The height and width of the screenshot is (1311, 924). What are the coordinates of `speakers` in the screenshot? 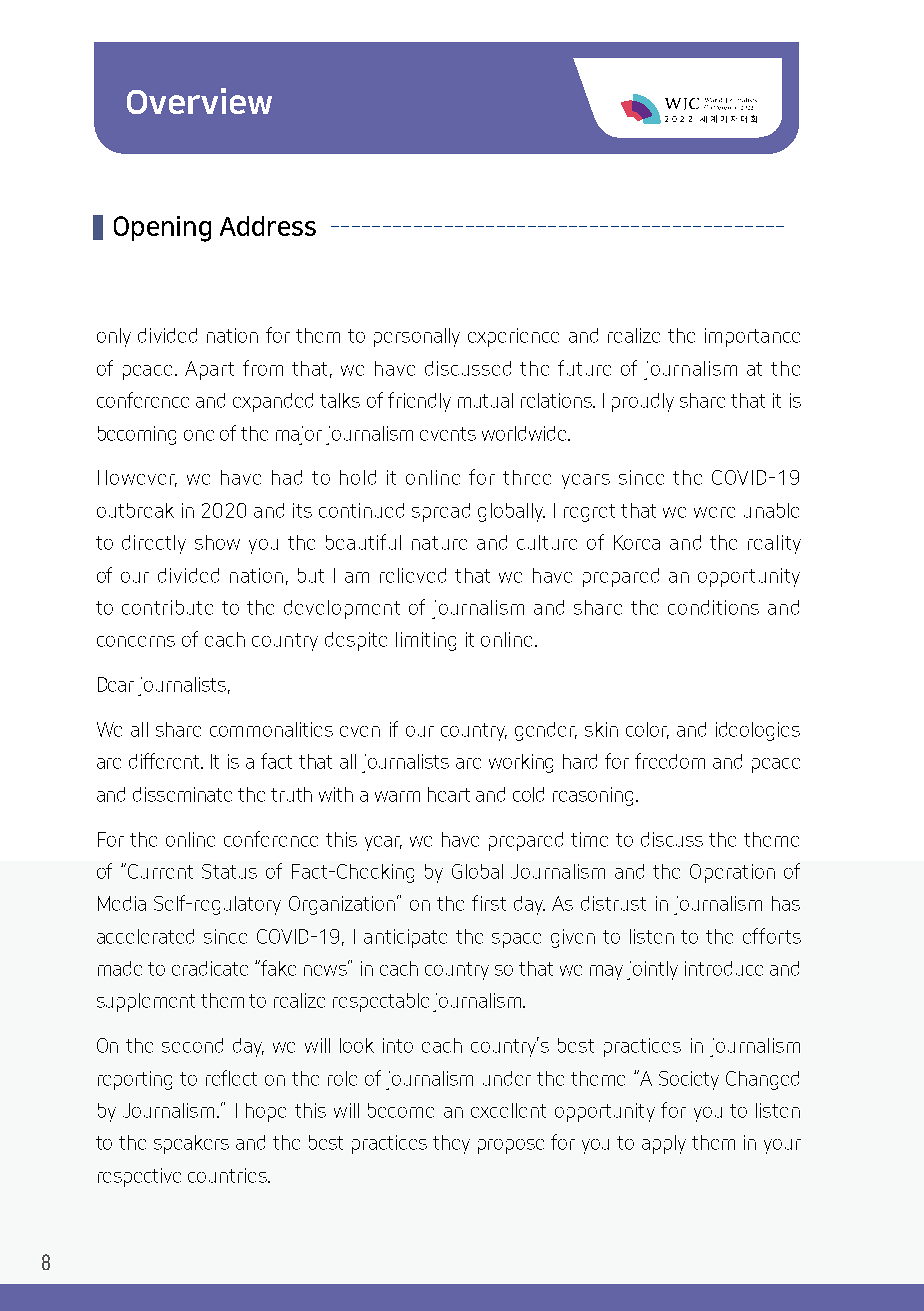 It's located at (191, 1144).
